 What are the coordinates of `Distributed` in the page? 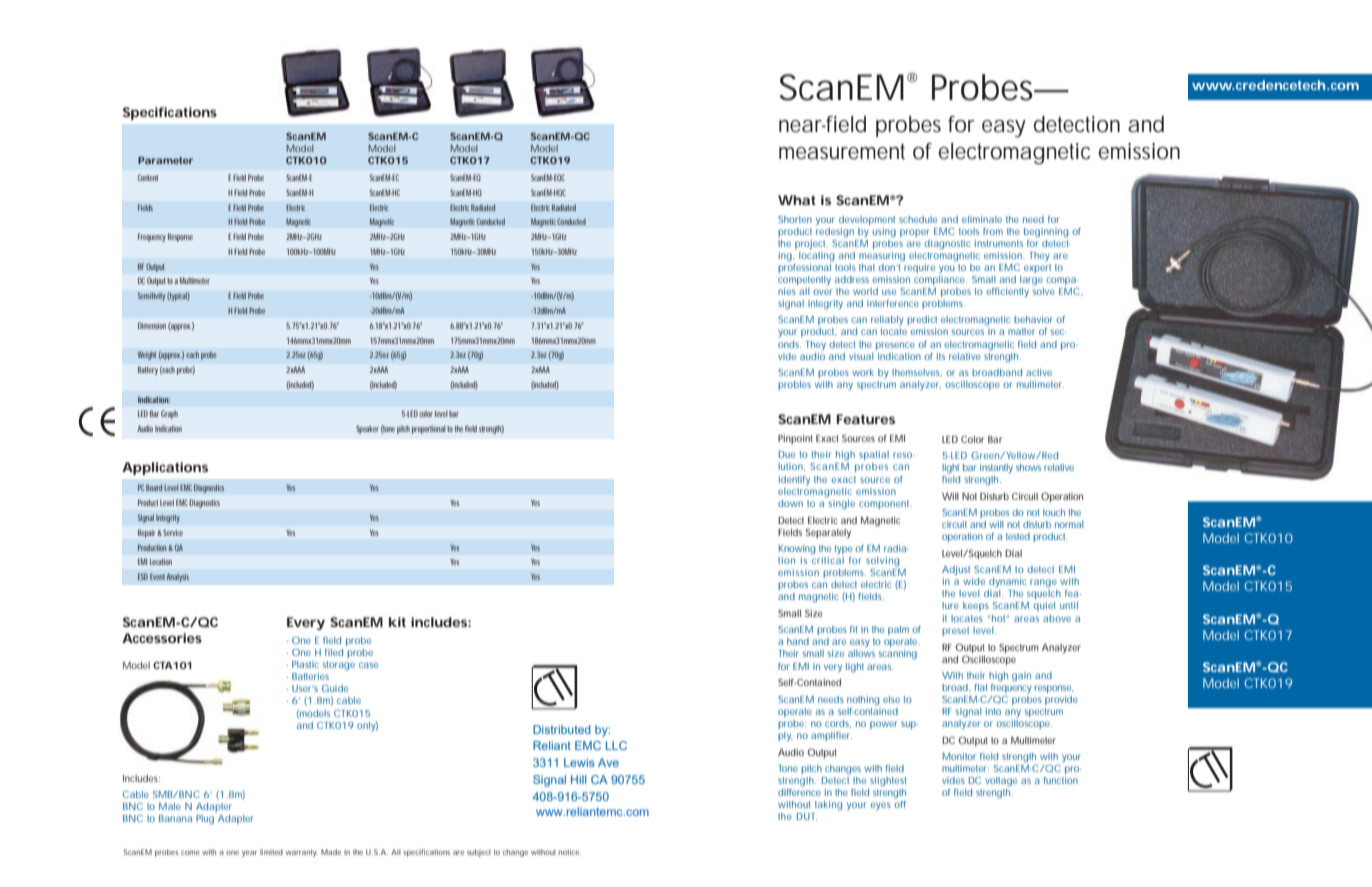 It's located at (562, 729).
